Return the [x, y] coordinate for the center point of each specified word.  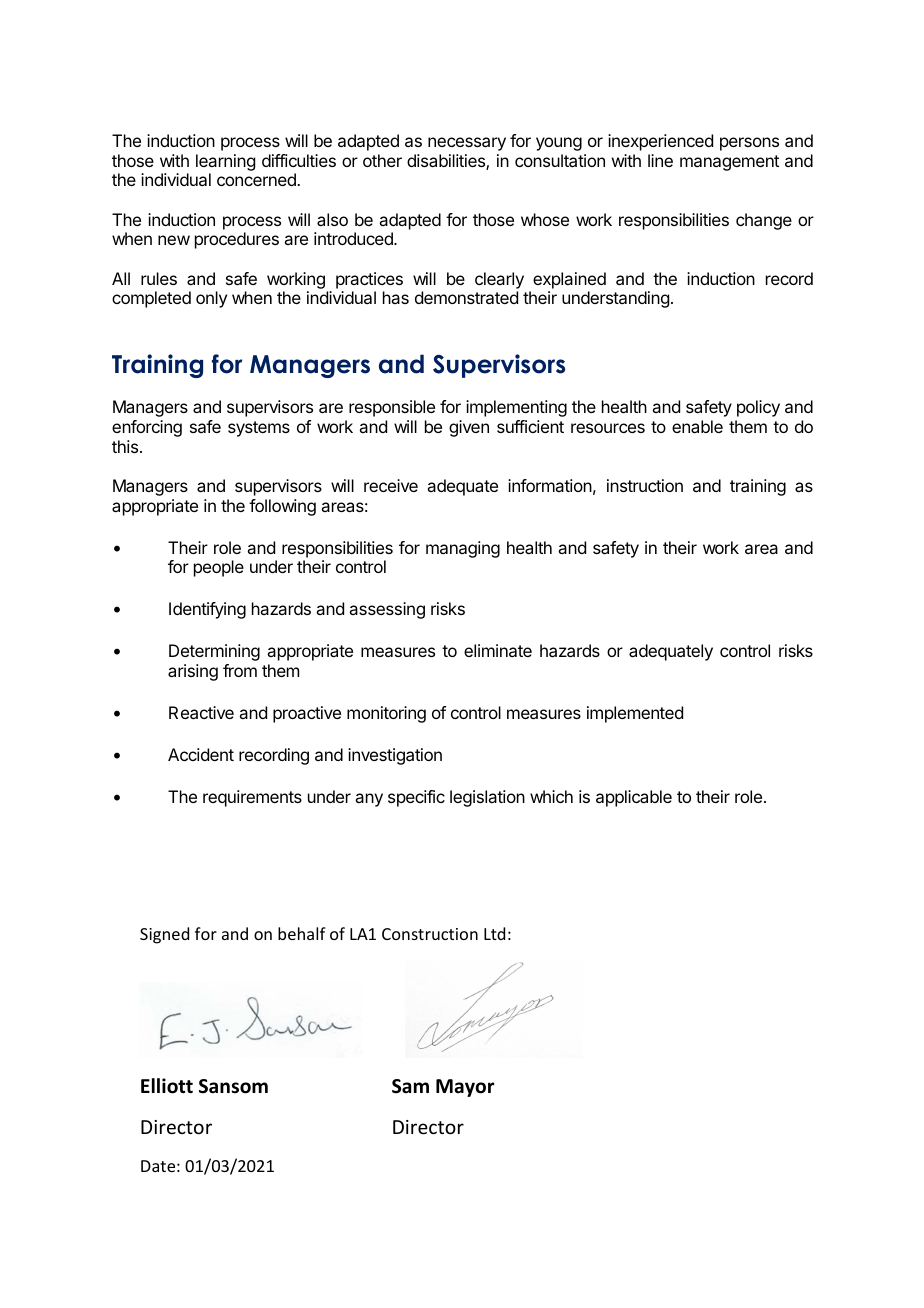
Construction [430, 934]
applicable [634, 798]
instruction [645, 485]
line [660, 160]
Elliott [167, 1086]
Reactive [201, 712]
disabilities [447, 162]
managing [463, 549]
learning [225, 162]
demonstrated [466, 297]
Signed [164, 935]
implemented [635, 714]
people [219, 568]
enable [697, 426]
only [211, 299]
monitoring [386, 714]
